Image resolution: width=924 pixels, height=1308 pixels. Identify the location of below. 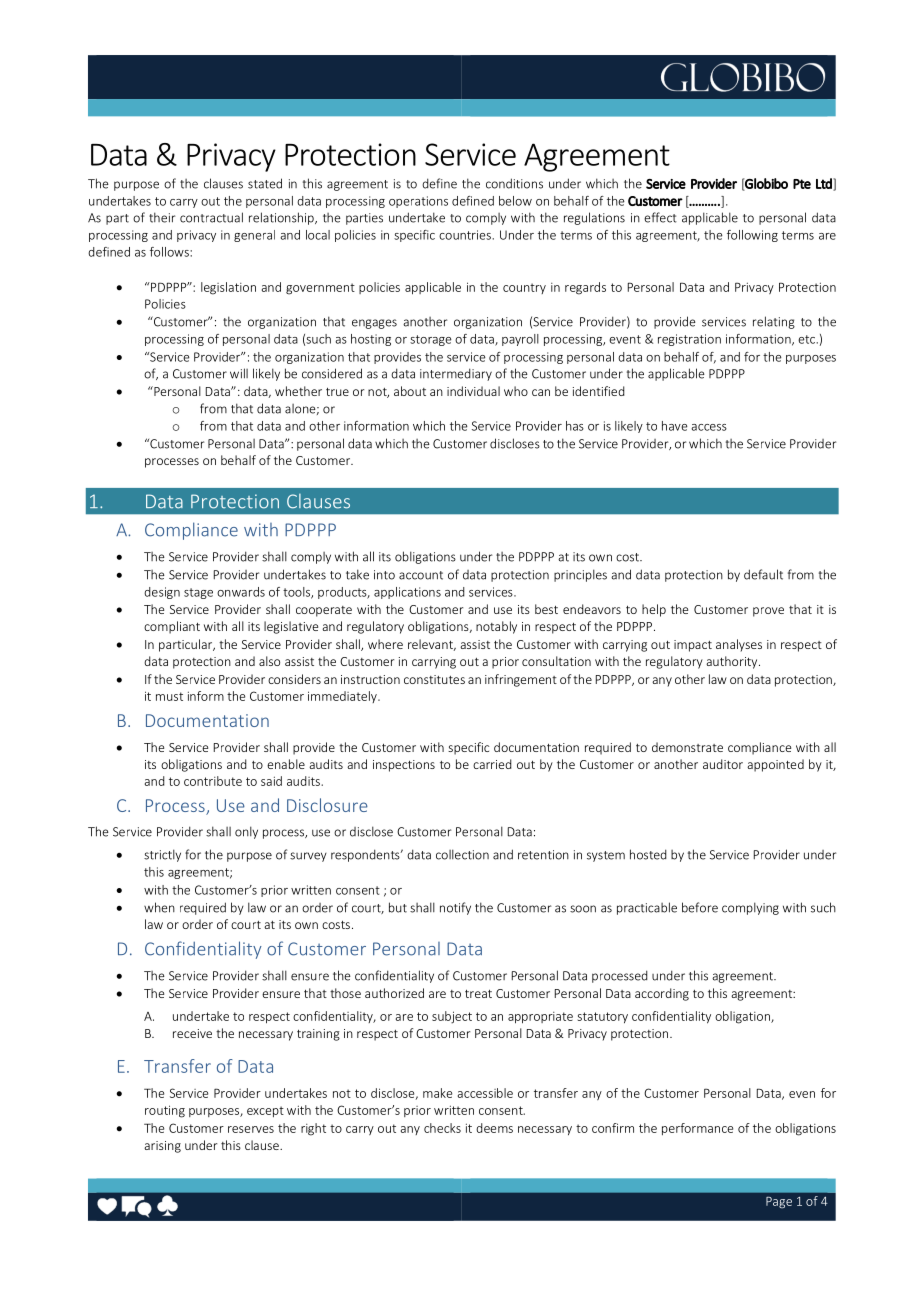
(515, 201).
